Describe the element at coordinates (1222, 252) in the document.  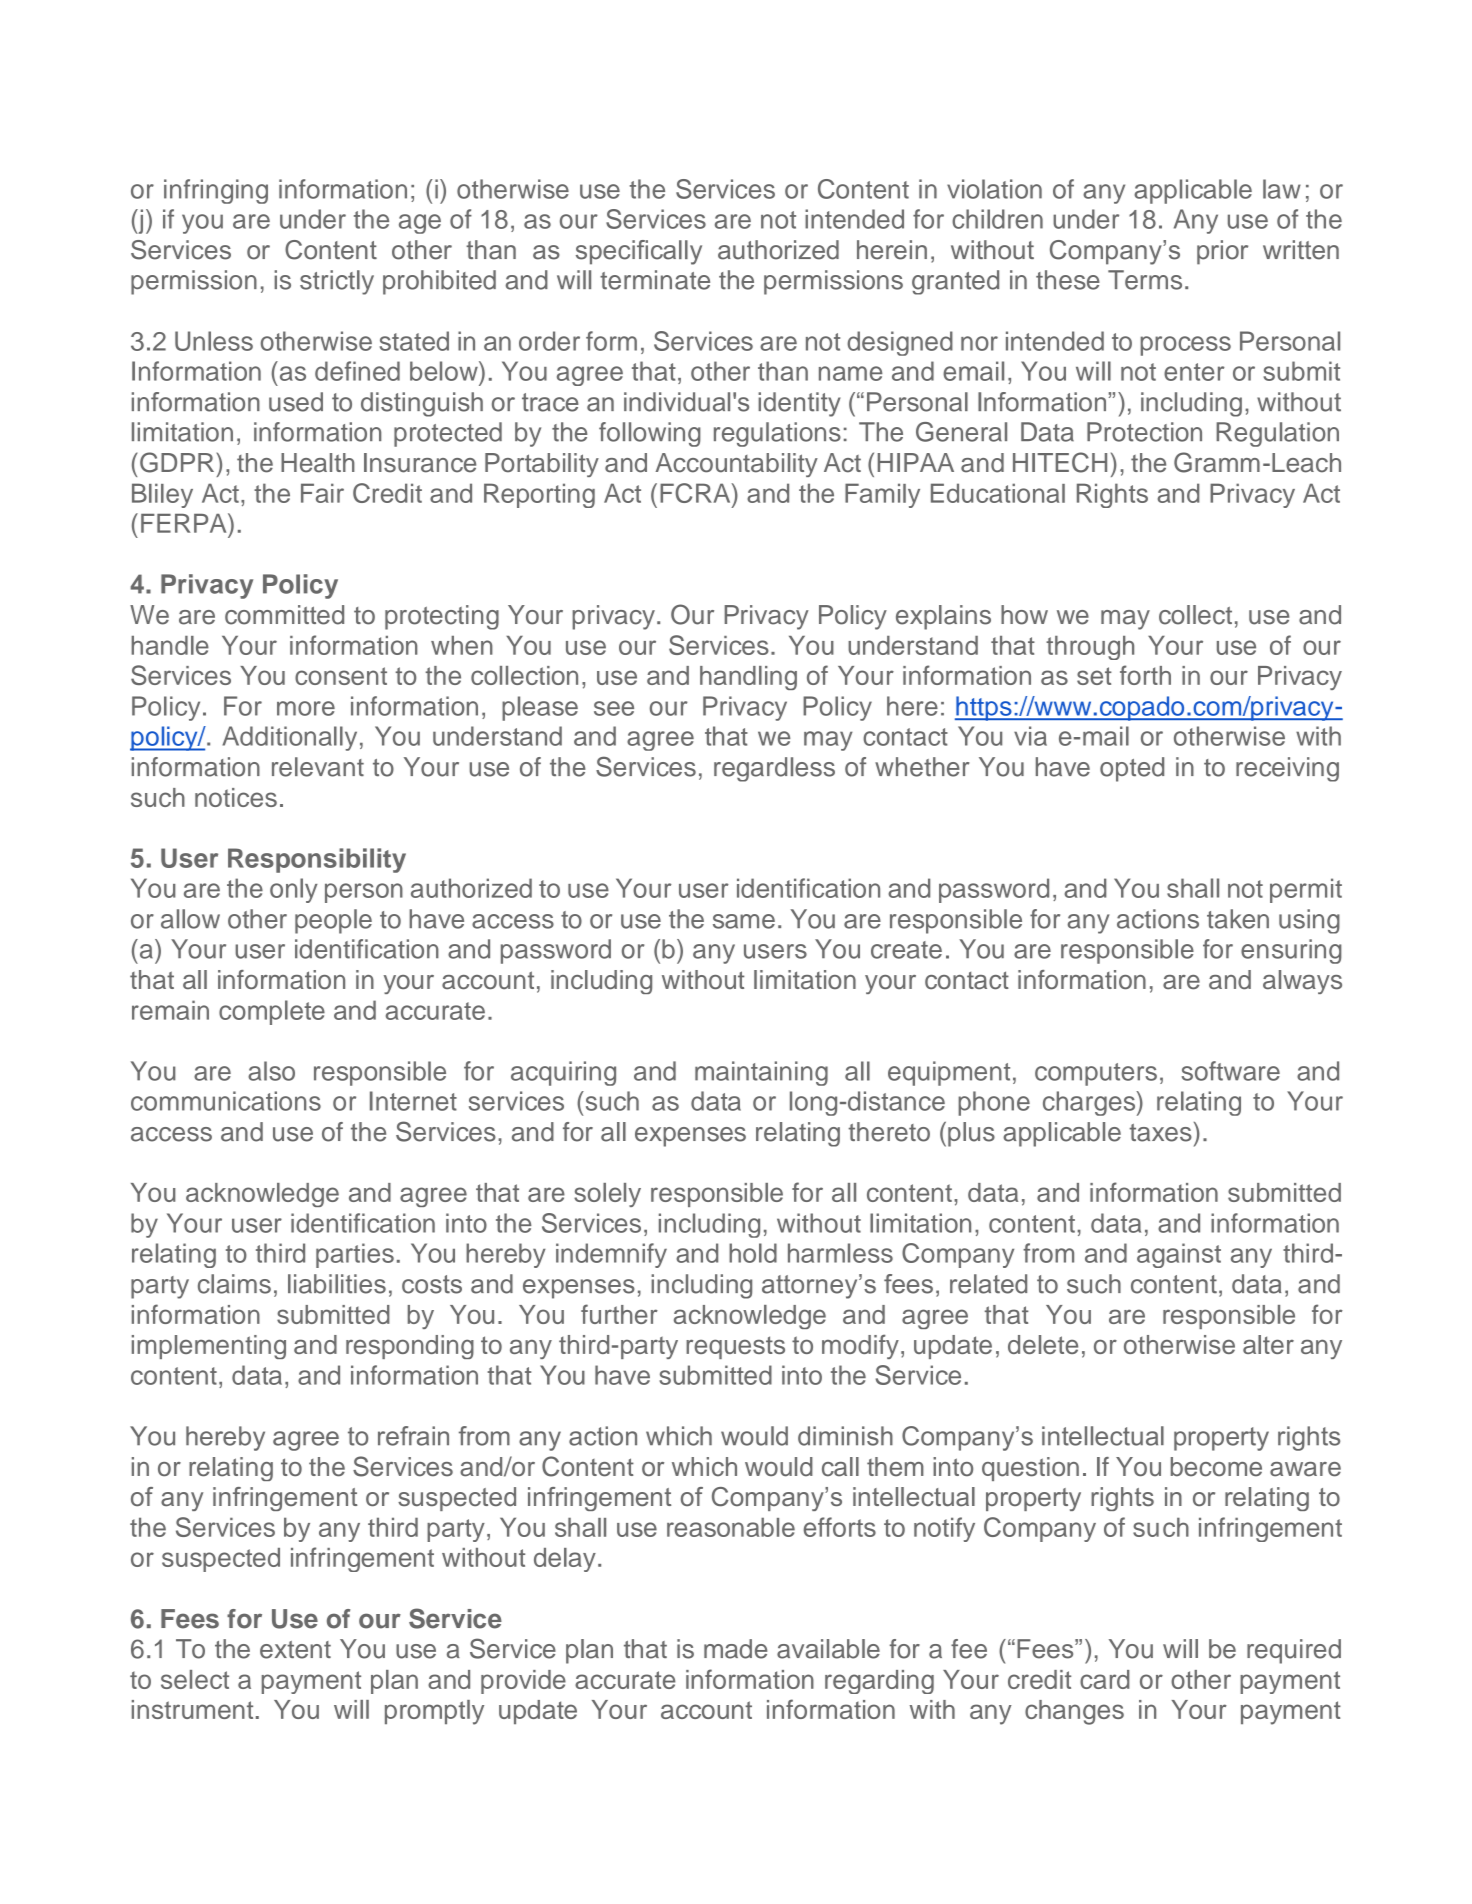
I see `prior` at that location.
